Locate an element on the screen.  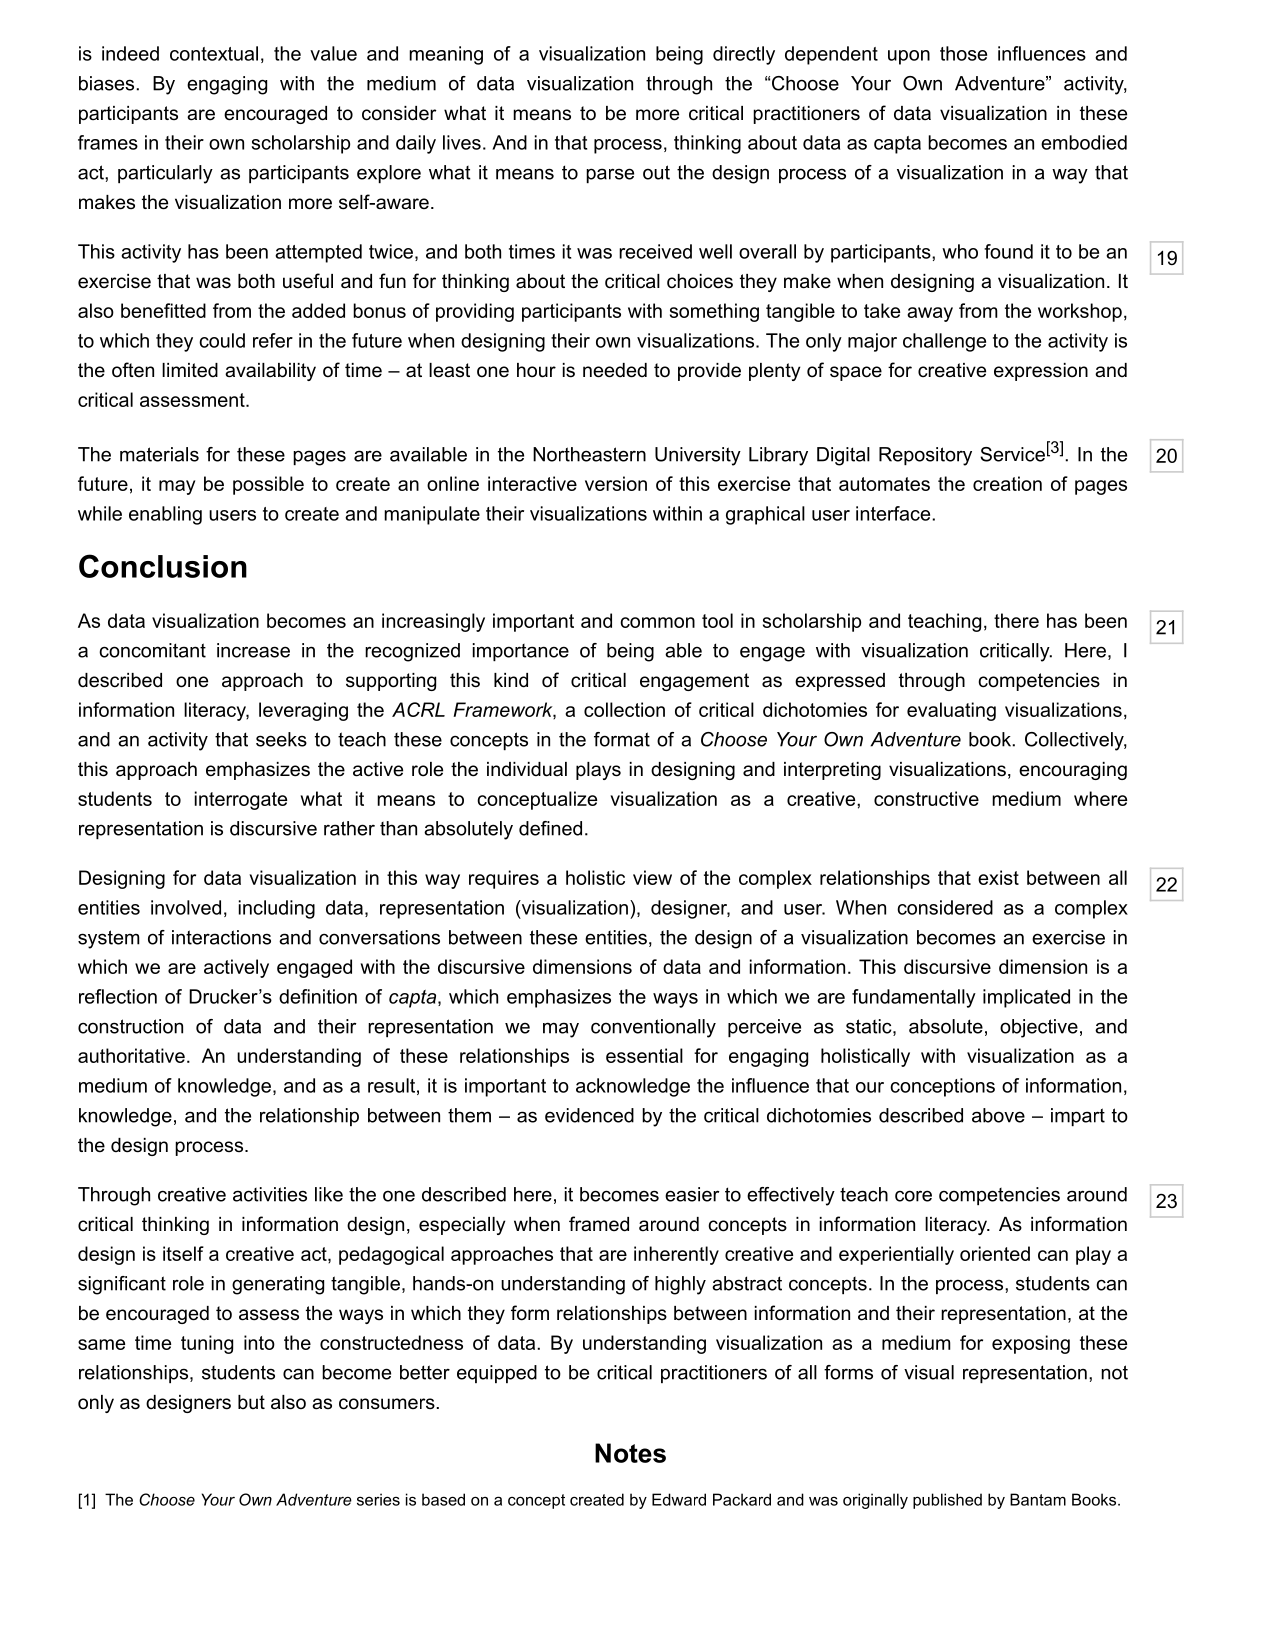
those is located at coordinates (963, 53).
